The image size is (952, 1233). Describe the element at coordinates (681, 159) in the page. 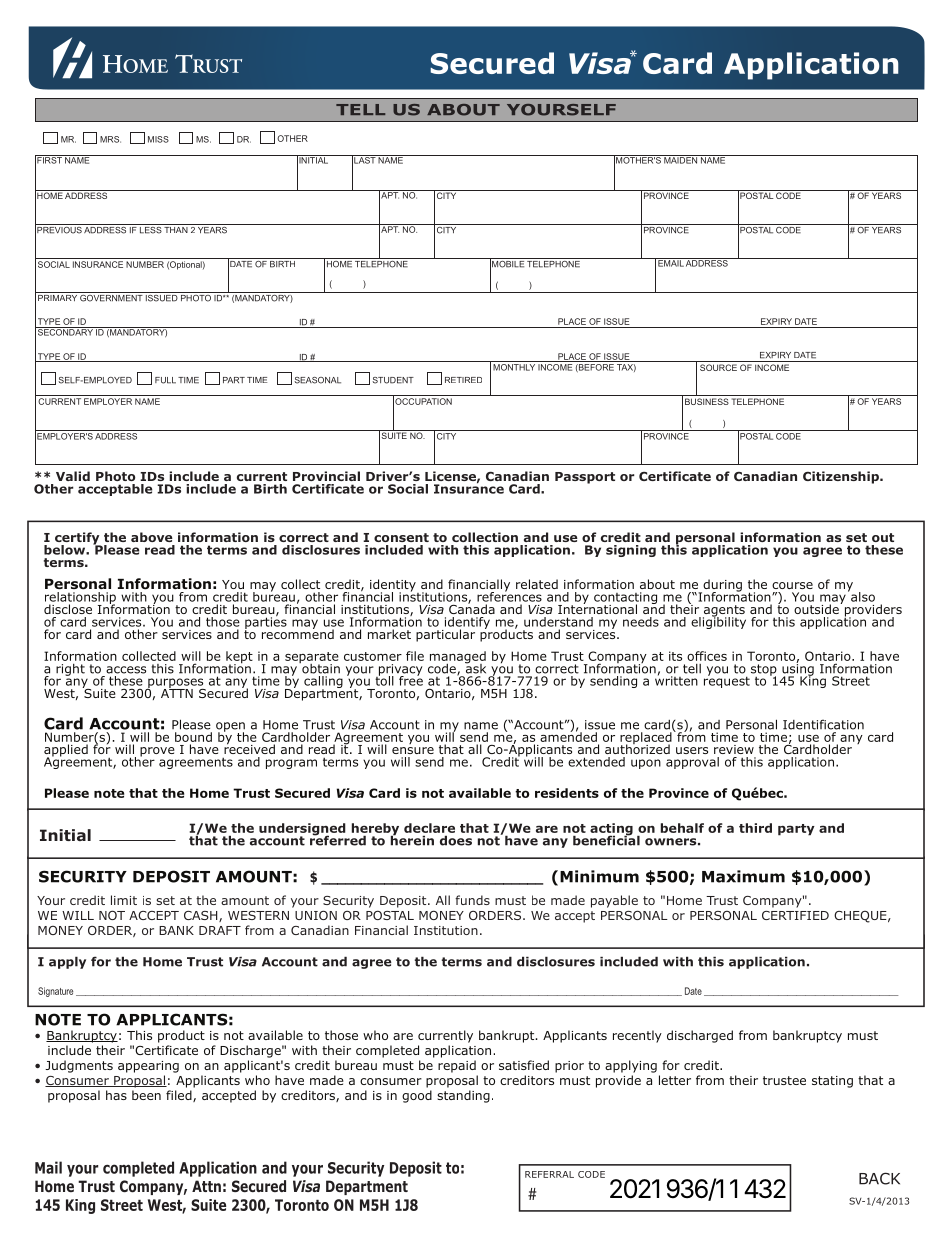

I see `MAIDEN` at that location.
